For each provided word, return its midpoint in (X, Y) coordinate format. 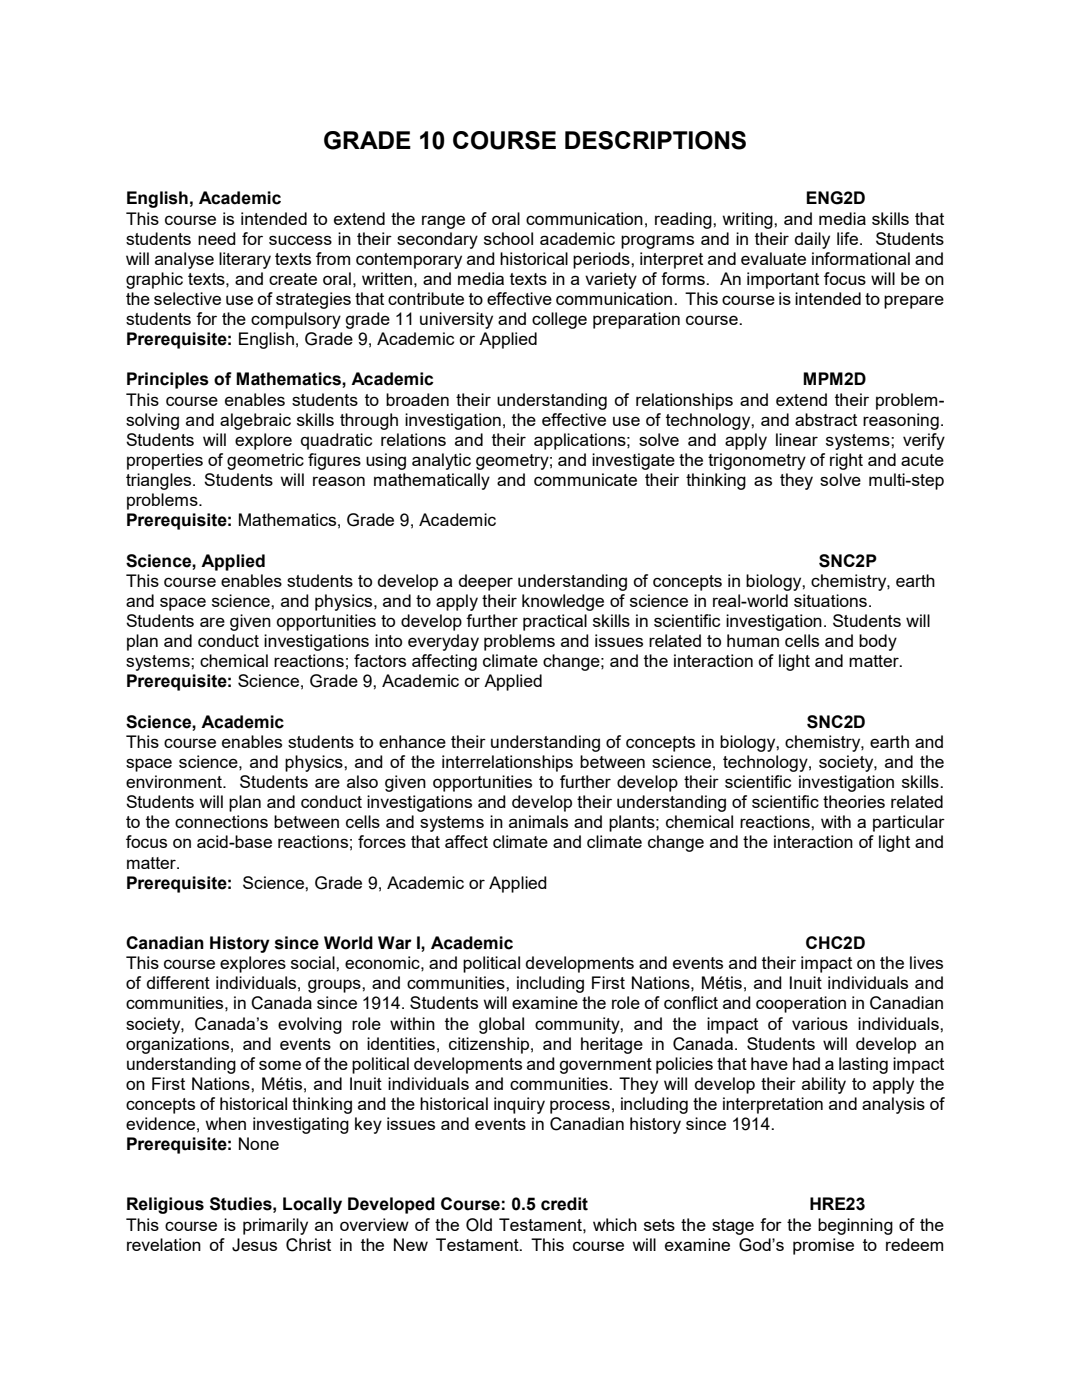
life (849, 238)
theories (854, 801)
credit (564, 1204)
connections (221, 821)
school (508, 238)
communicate (585, 479)
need (217, 238)
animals (538, 821)
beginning (855, 1226)
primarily (275, 1226)
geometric (265, 461)
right (846, 461)
